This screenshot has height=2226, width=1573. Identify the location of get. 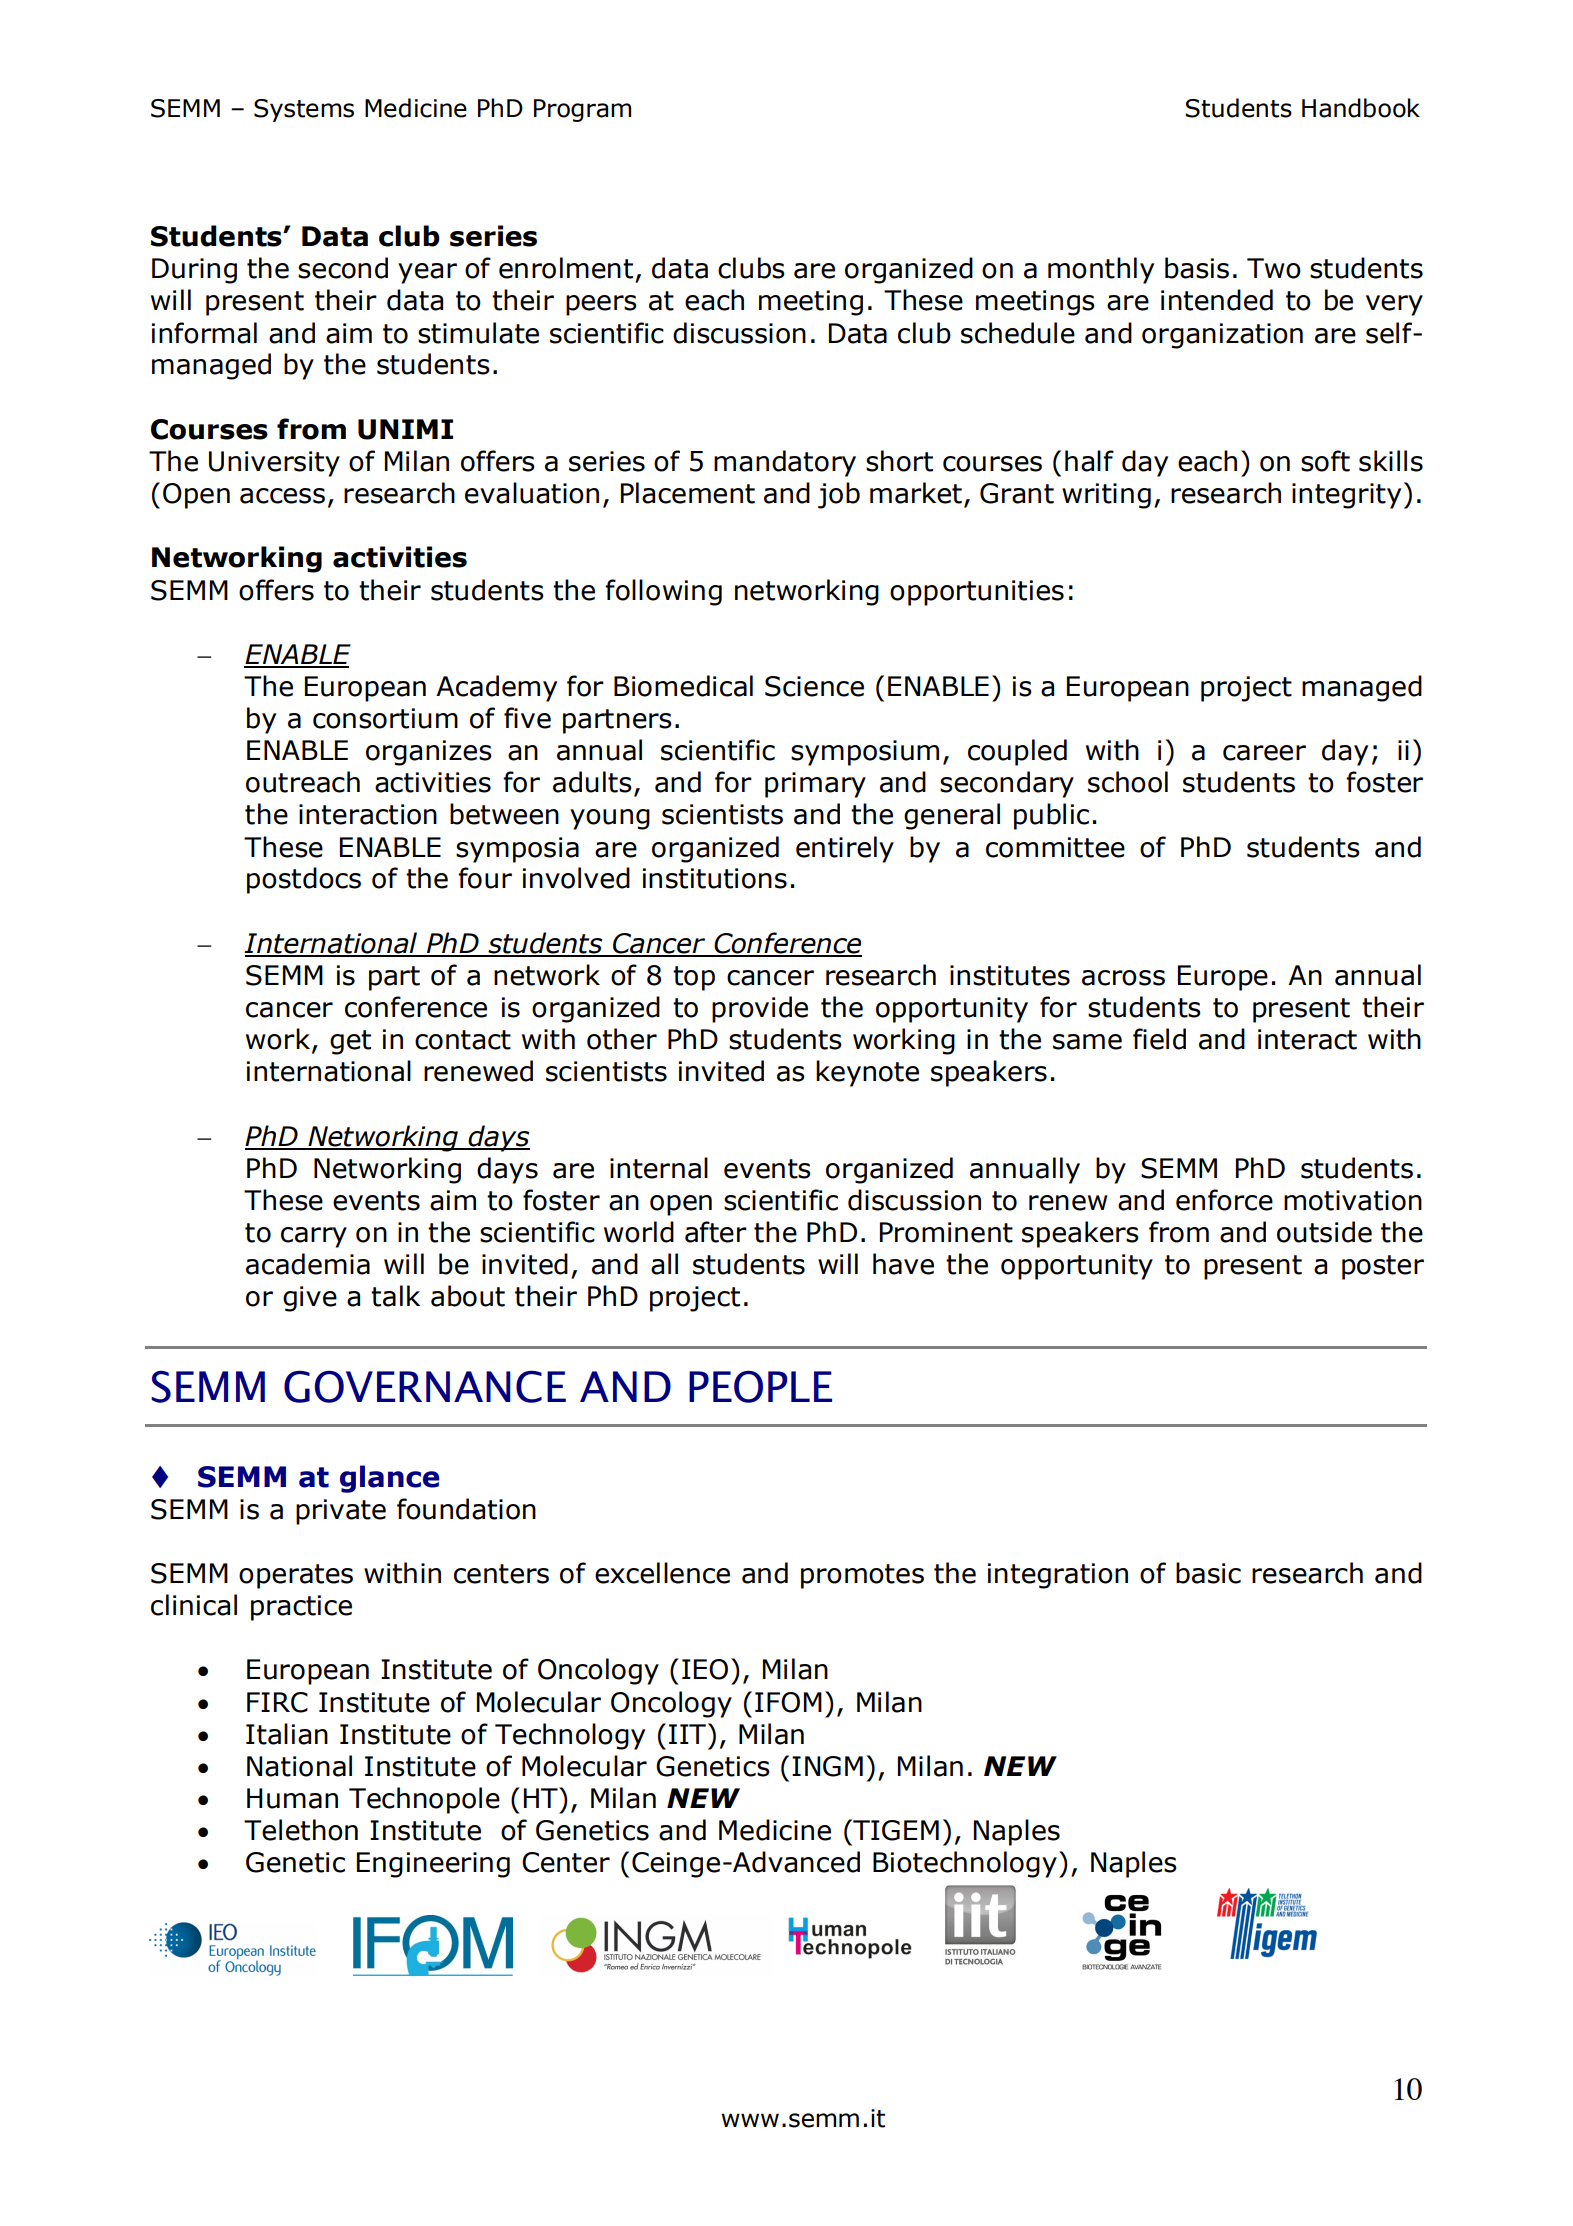
(350, 1042).
